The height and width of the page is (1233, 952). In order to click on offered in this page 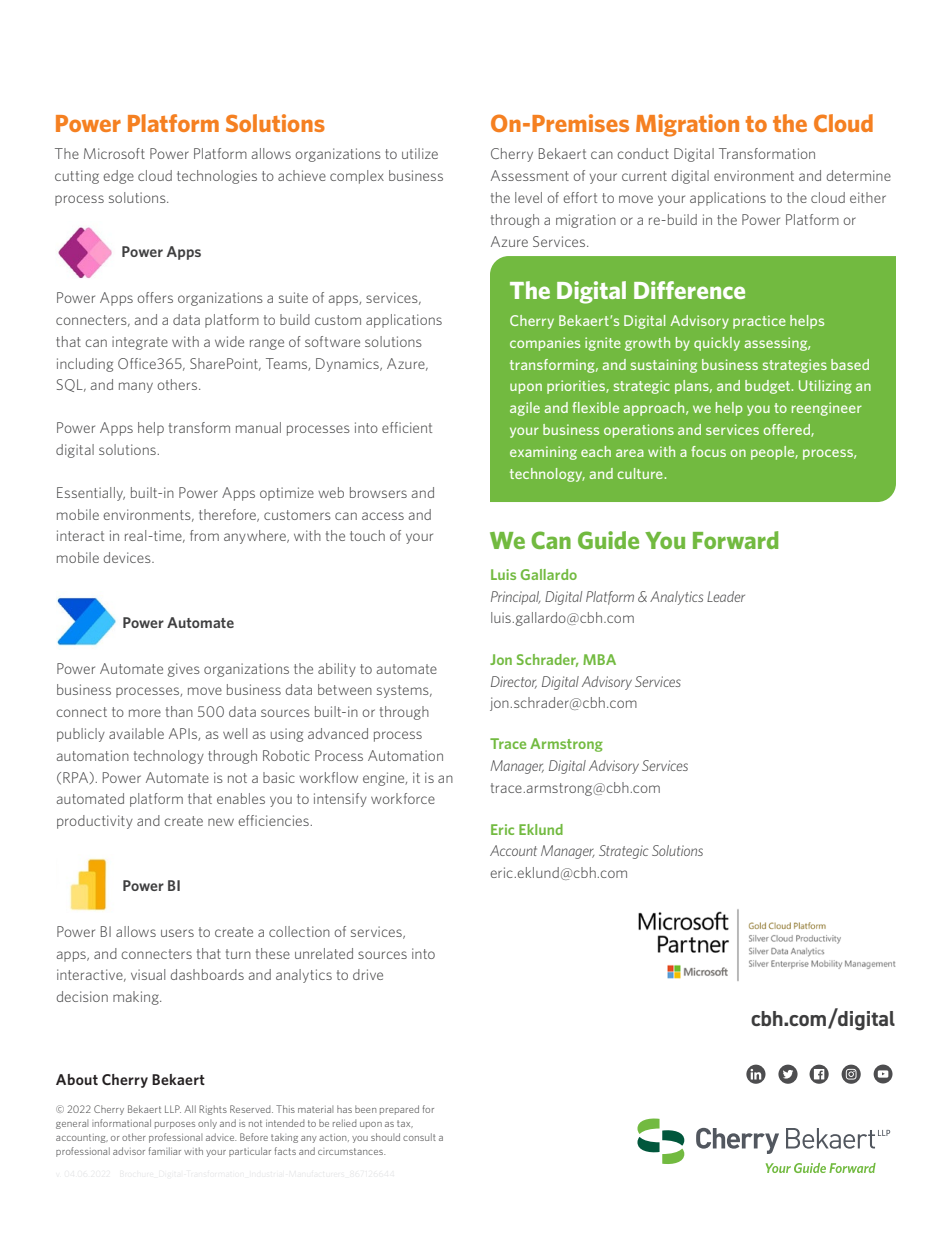, I will do `click(788, 430)`.
